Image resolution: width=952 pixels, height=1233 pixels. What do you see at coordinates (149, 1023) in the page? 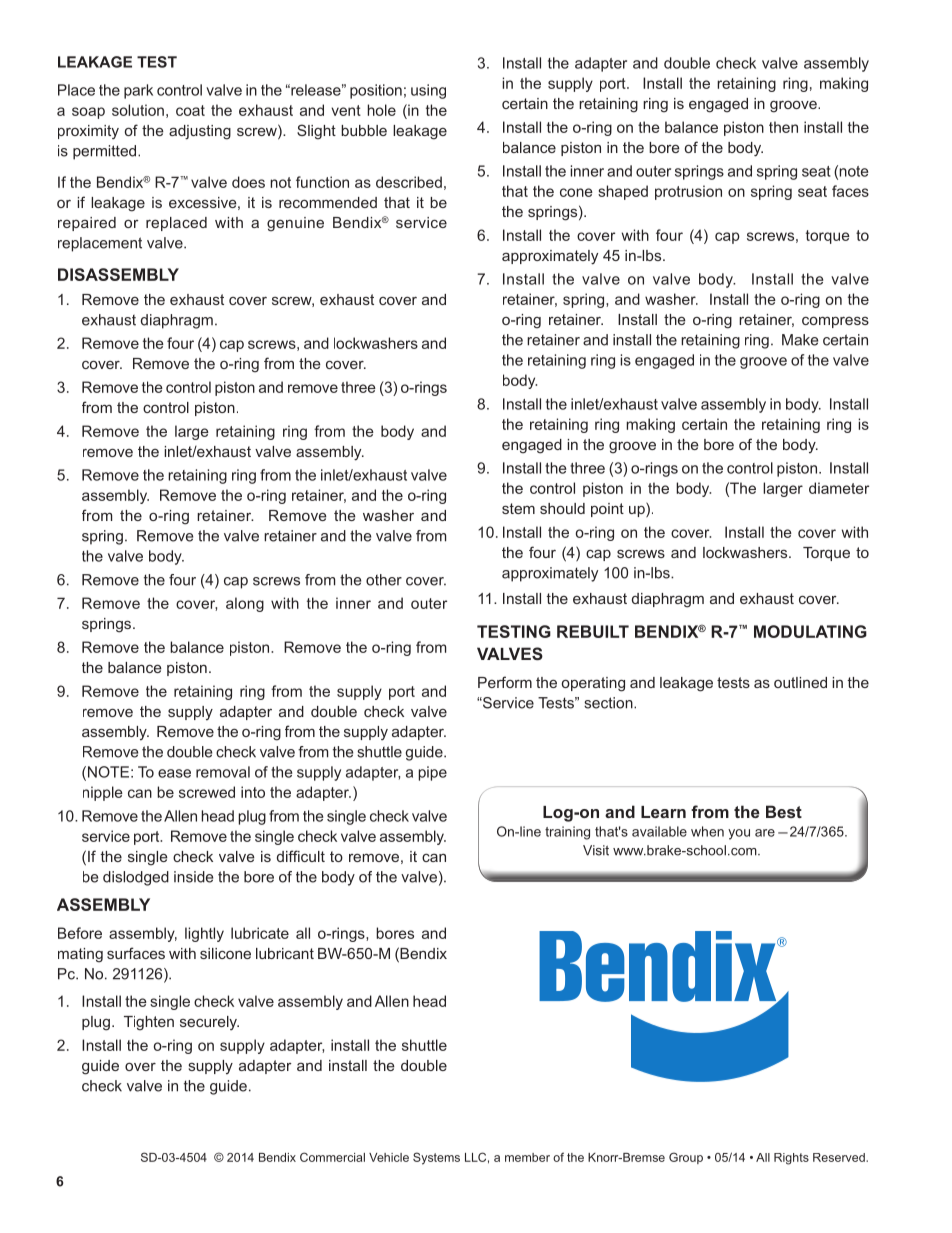
I see `Tighten` at bounding box center [149, 1023].
